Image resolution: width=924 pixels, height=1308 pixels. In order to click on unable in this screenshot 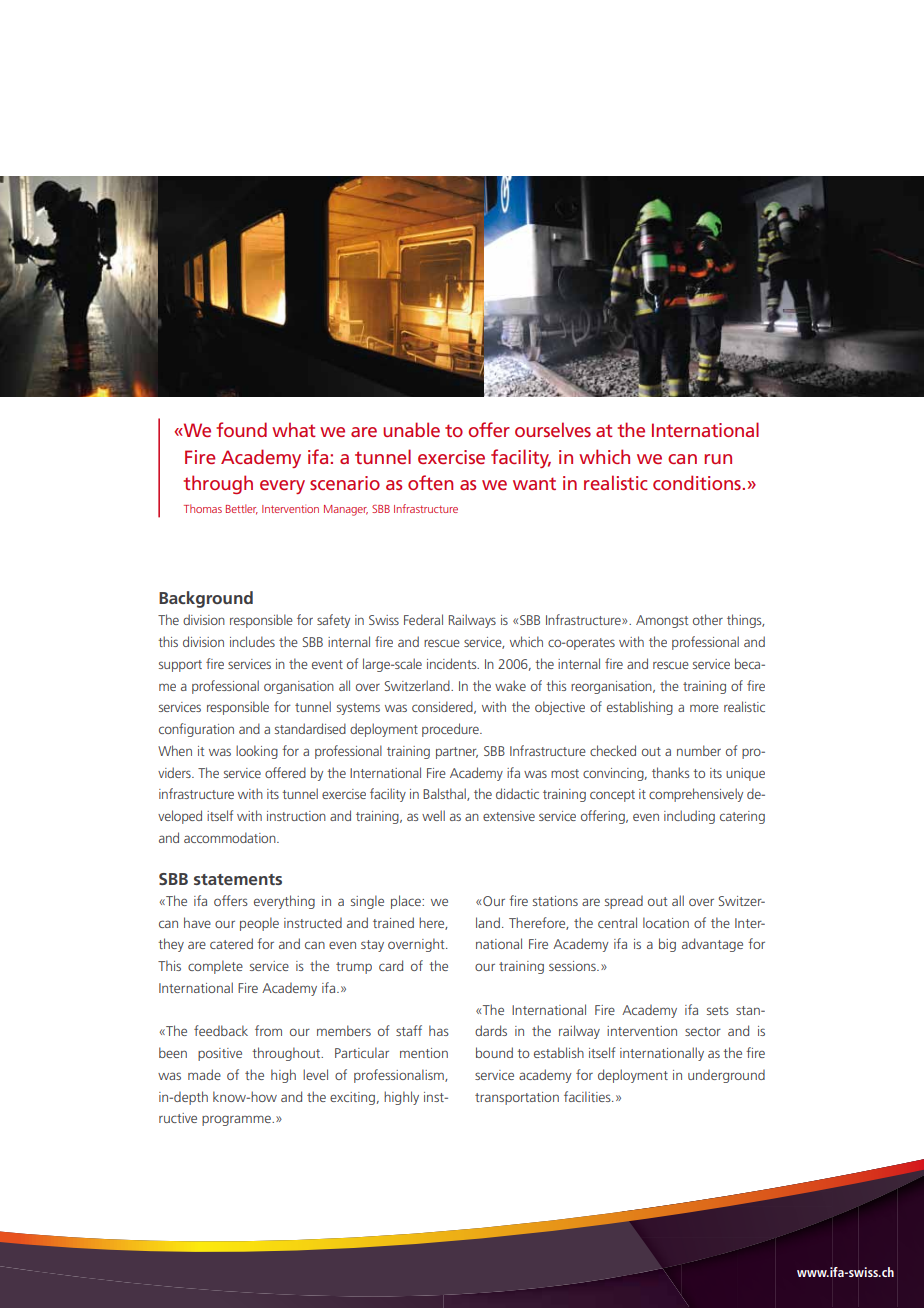, I will do `click(411, 429)`.
